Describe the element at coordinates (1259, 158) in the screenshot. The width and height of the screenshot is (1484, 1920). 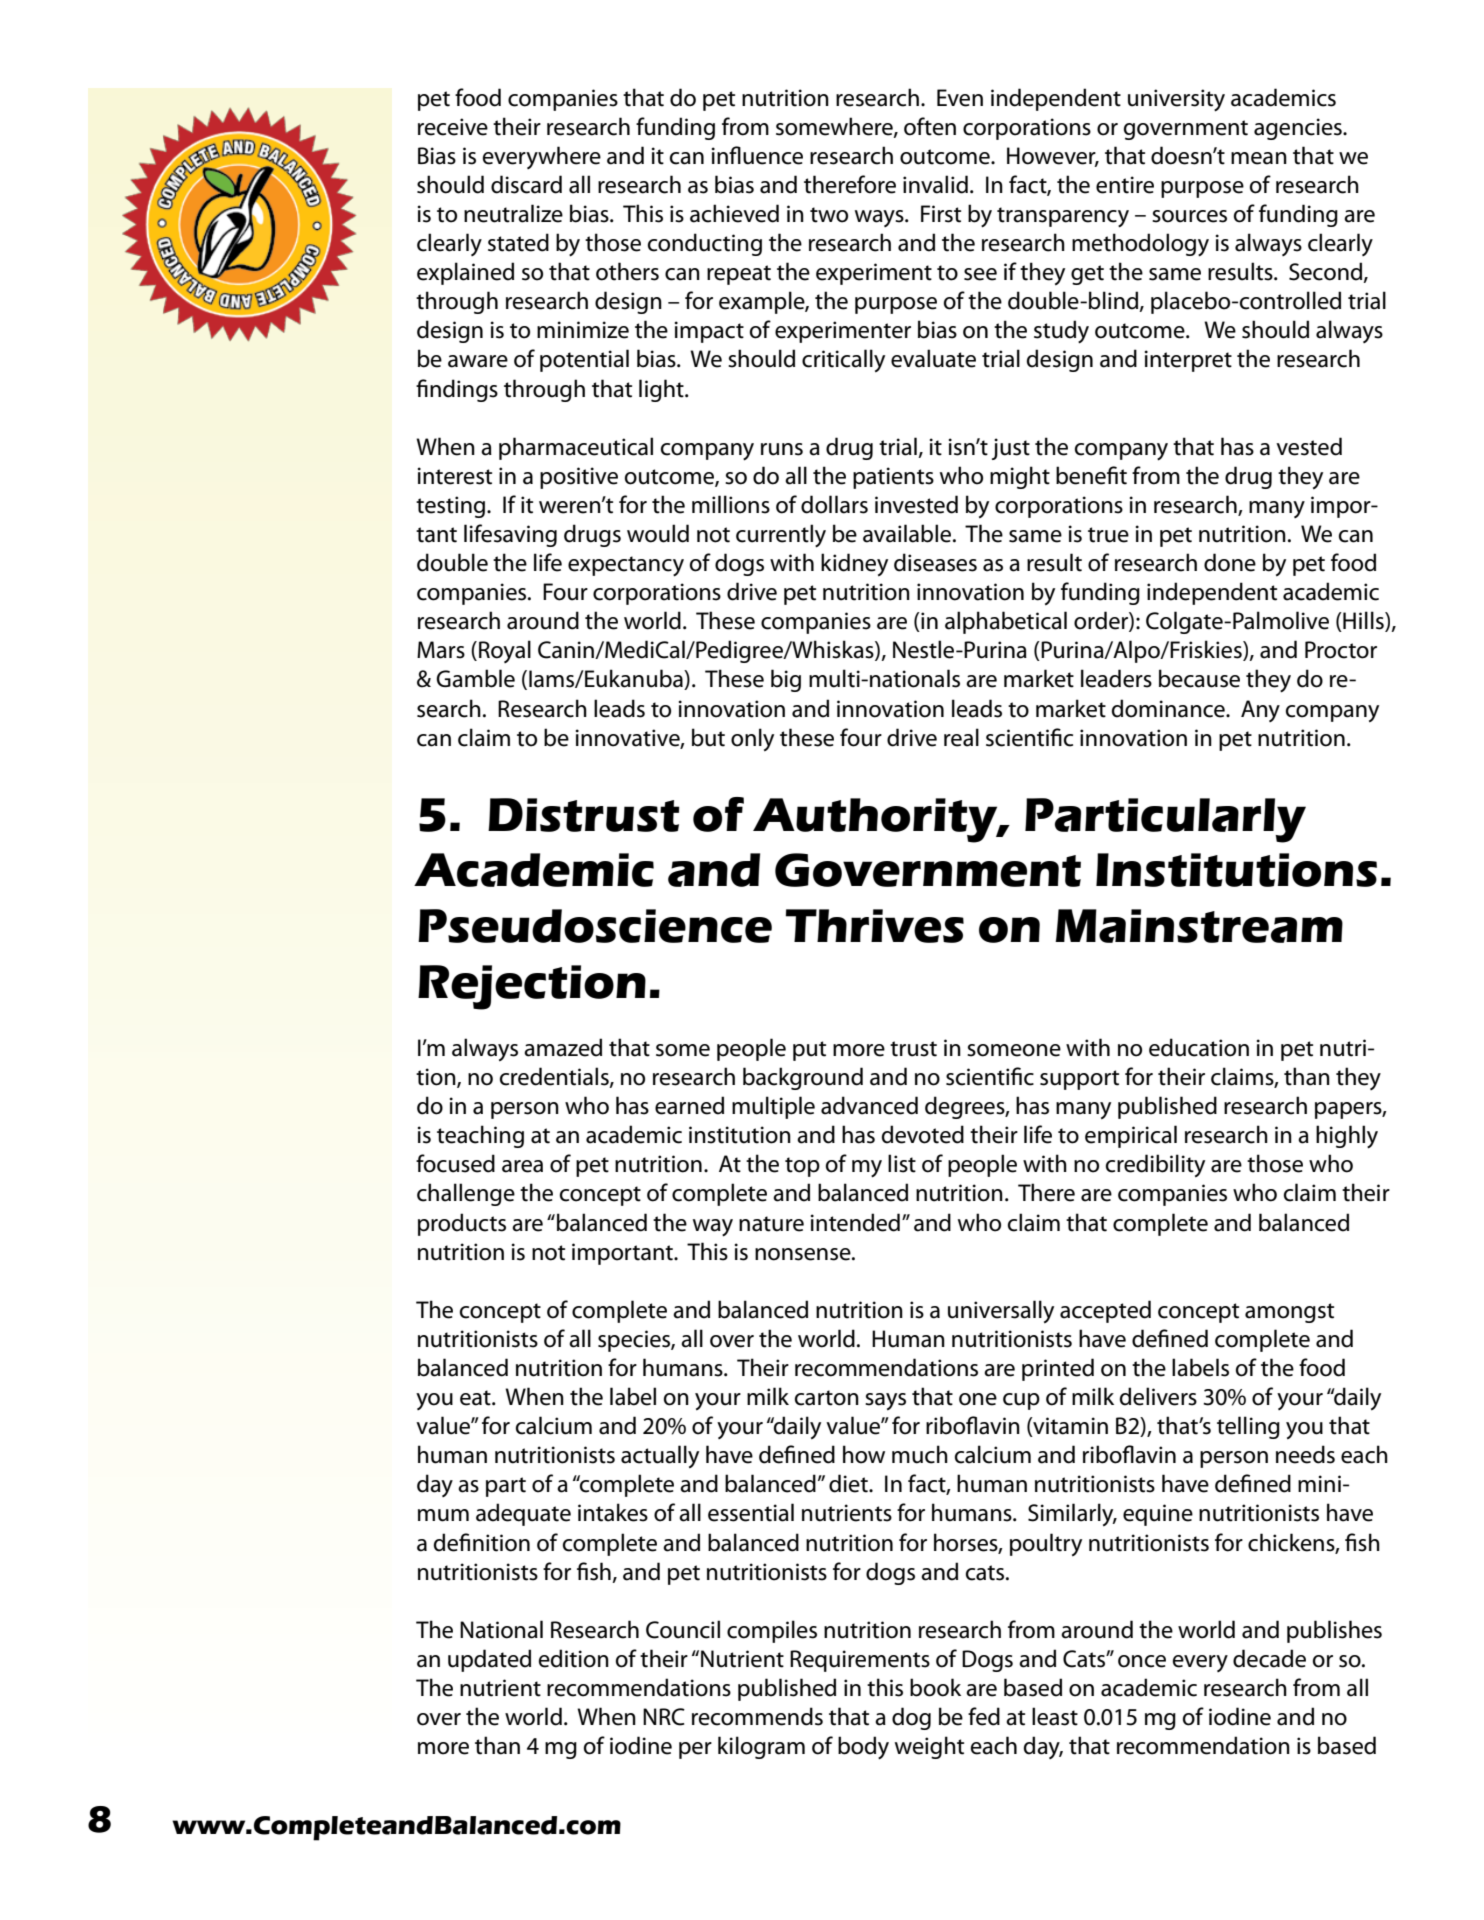
I see `mean` at that location.
